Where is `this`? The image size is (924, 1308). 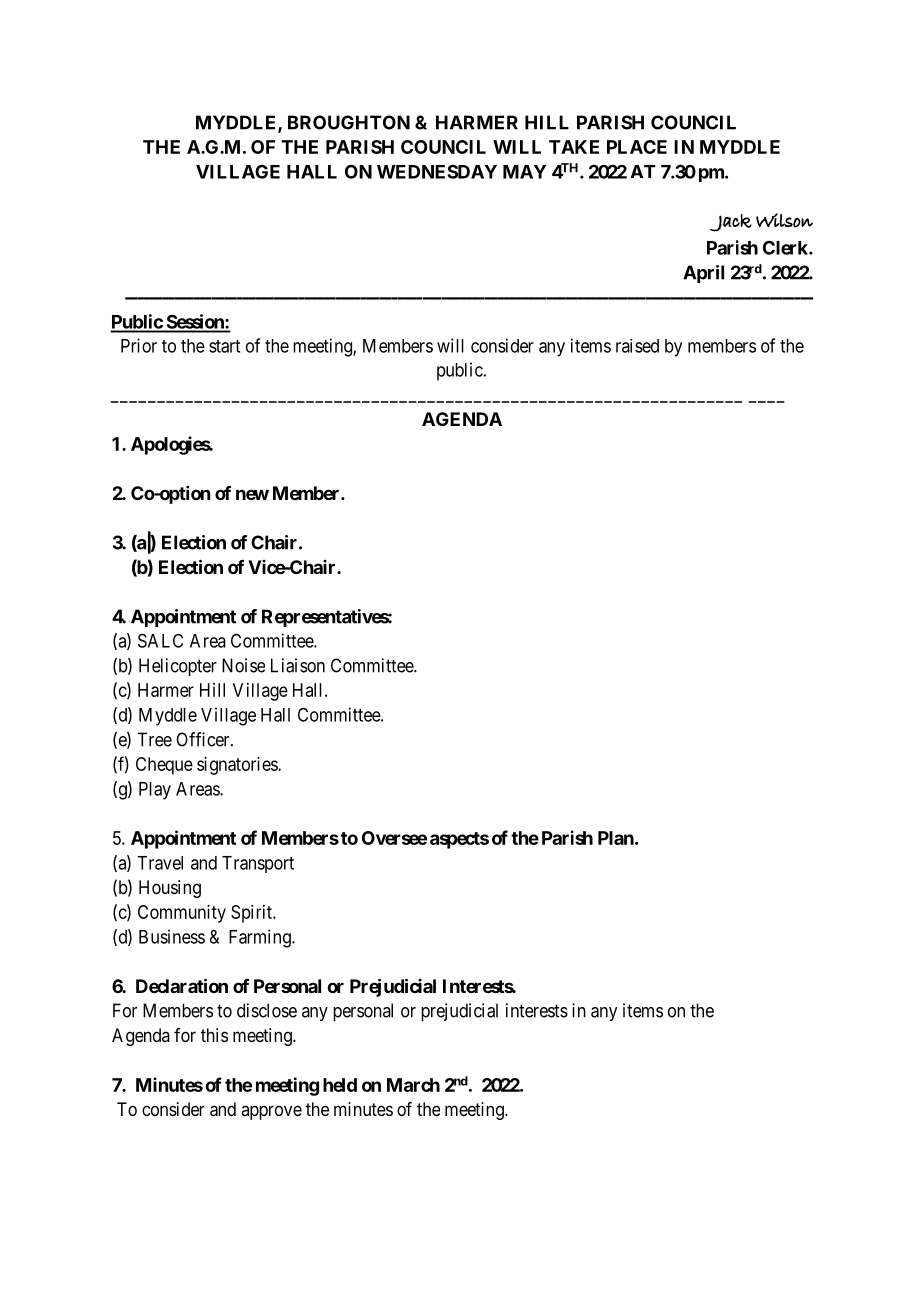 this is located at coordinates (214, 1035).
